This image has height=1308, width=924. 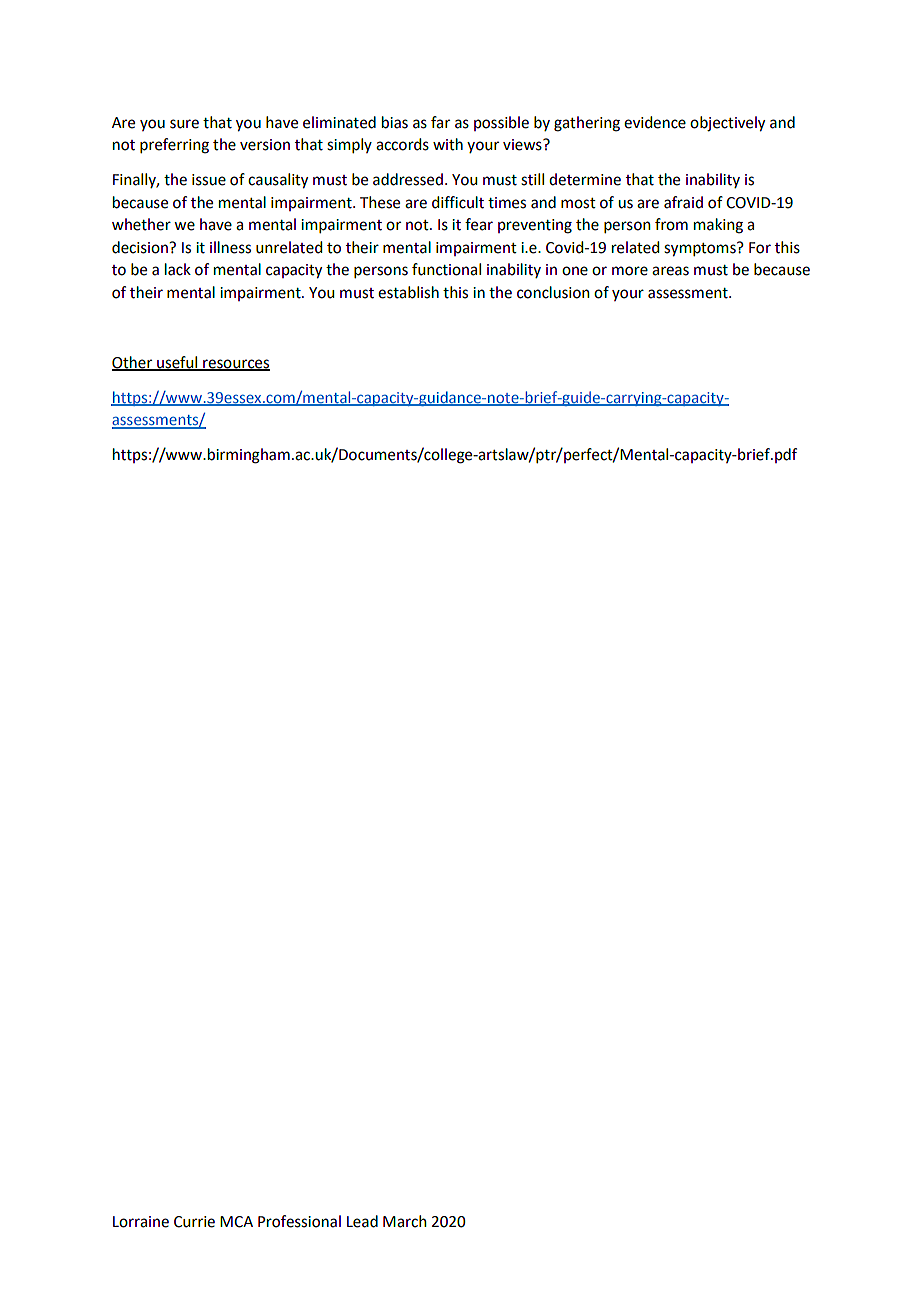 What do you see at coordinates (655, 122) in the image?
I see `evidence` at bounding box center [655, 122].
